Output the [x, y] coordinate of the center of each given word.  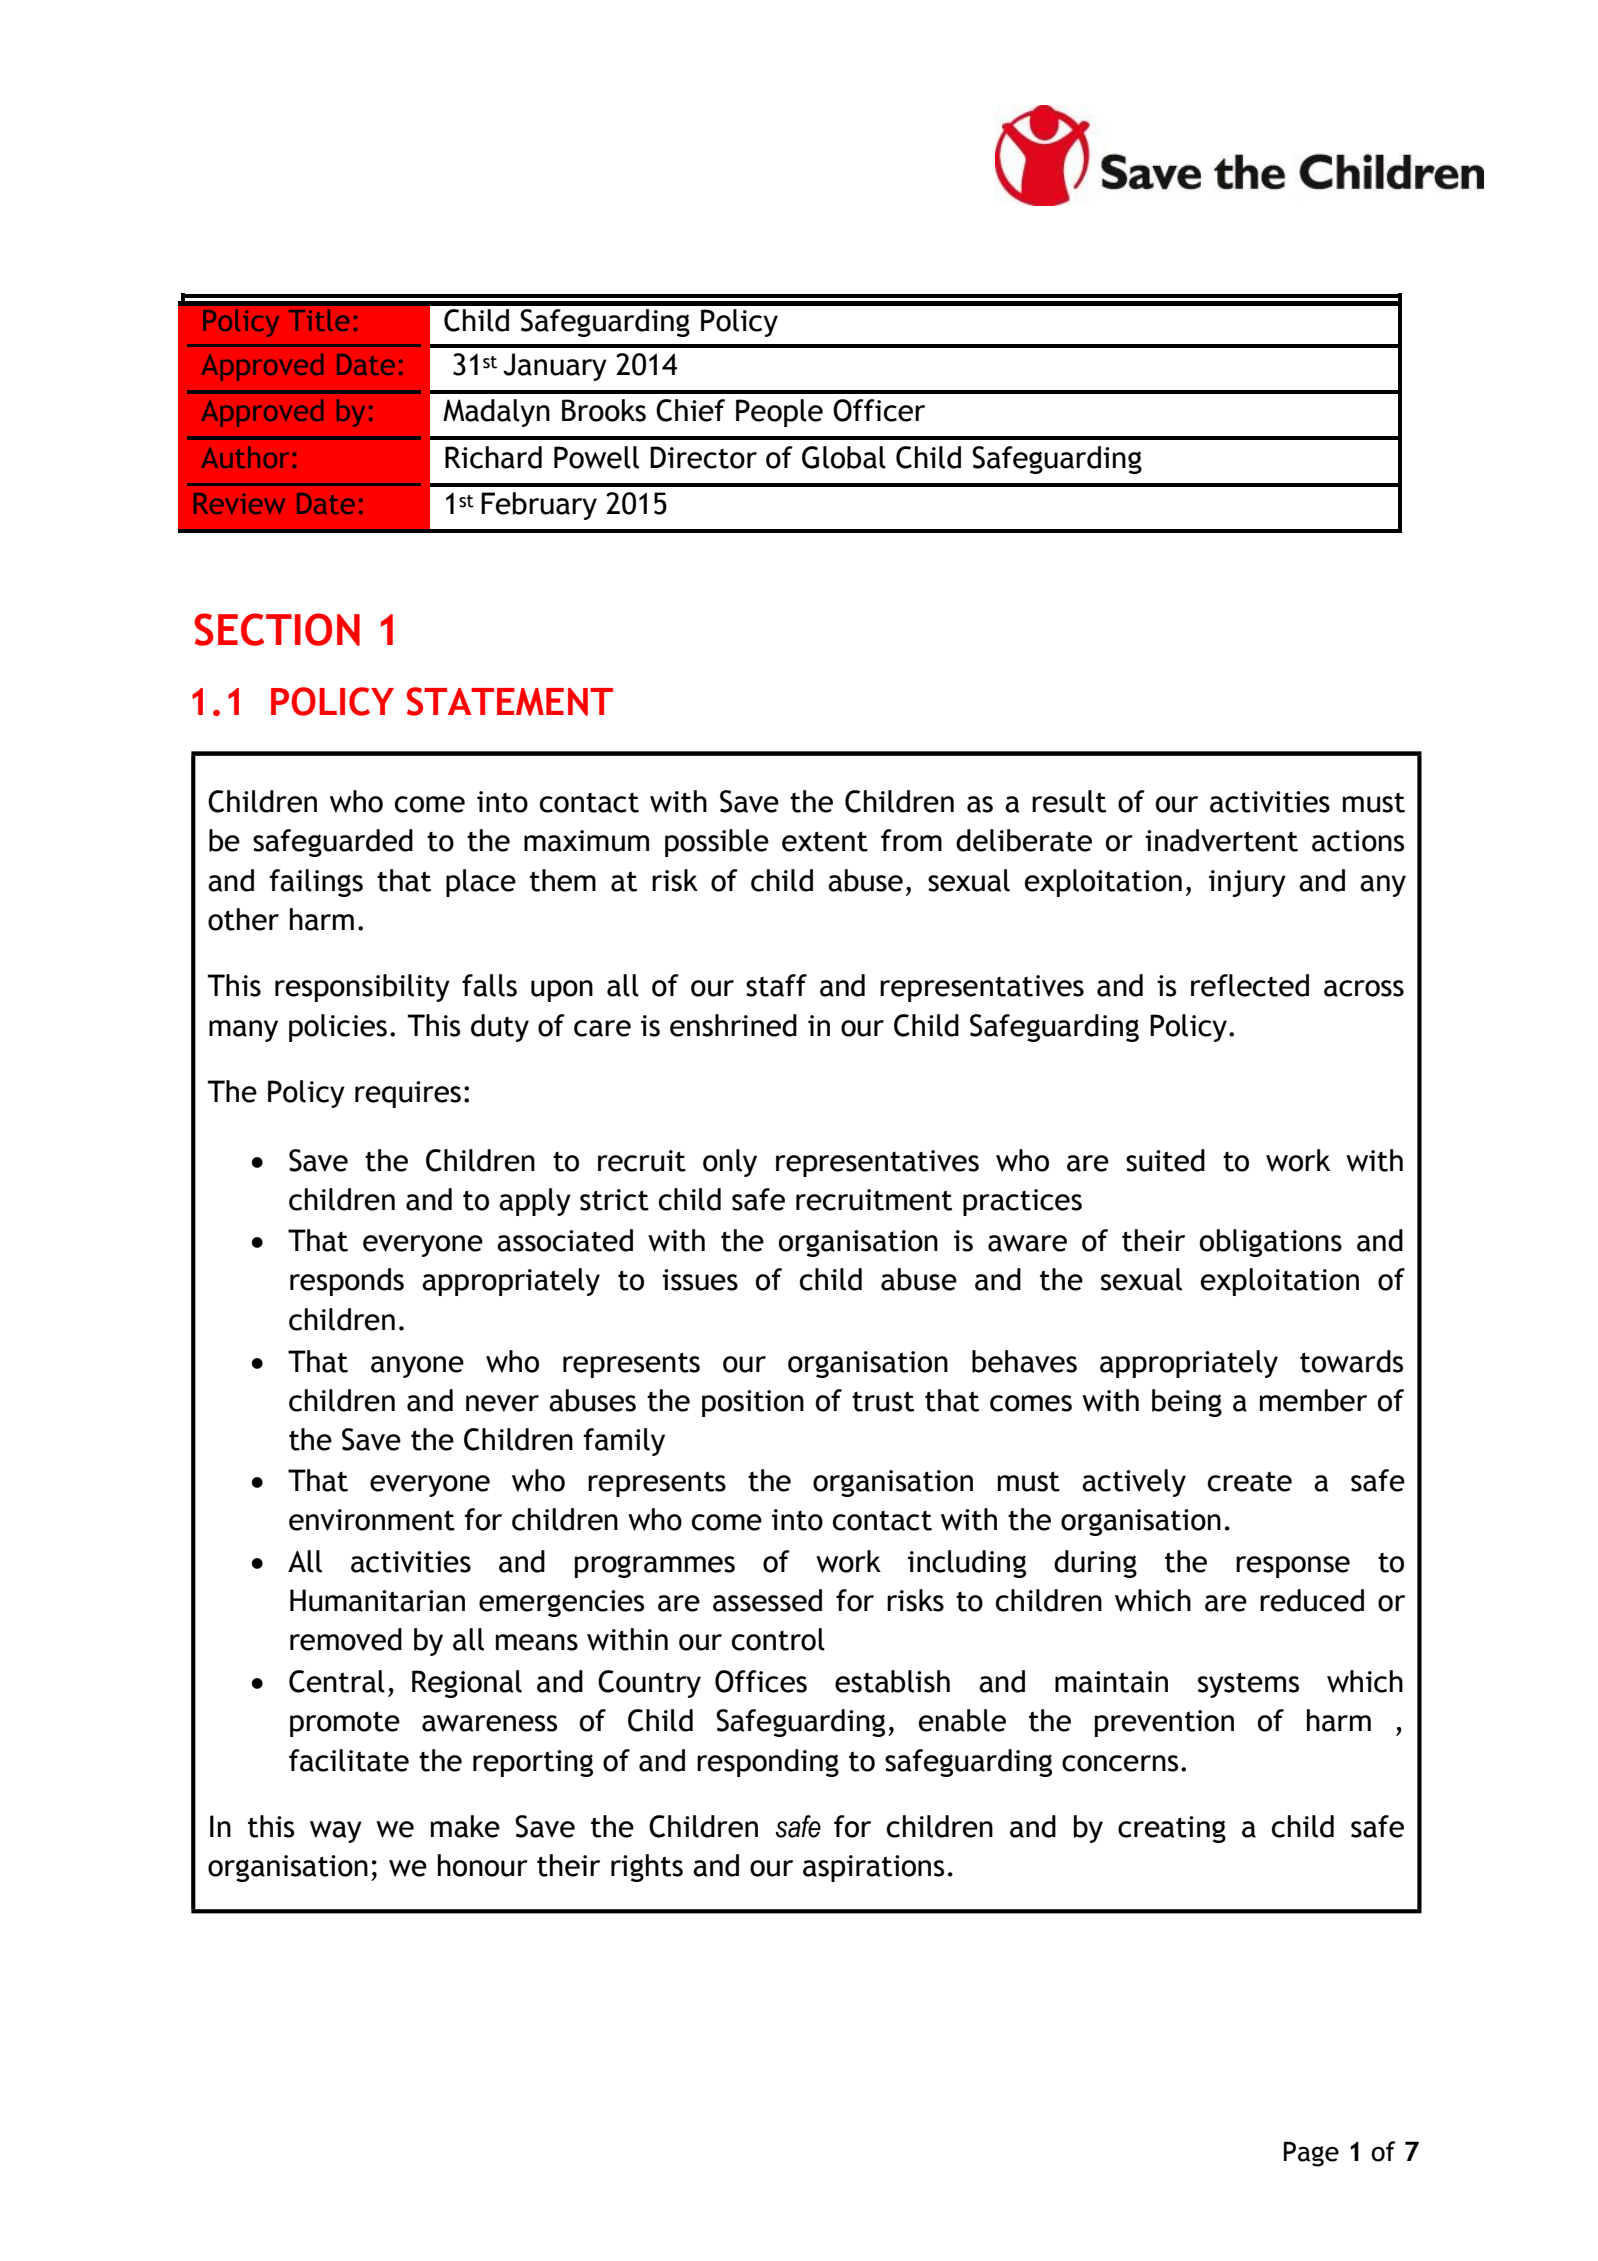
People [779, 413]
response [1293, 1567]
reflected [1250, 985]
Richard [493, 457]
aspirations [873, 1868]
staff [776, 985]
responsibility [362, 988]
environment [372, 1520]
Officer [879, 410]
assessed [767, 1600]
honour [483, 1865]
